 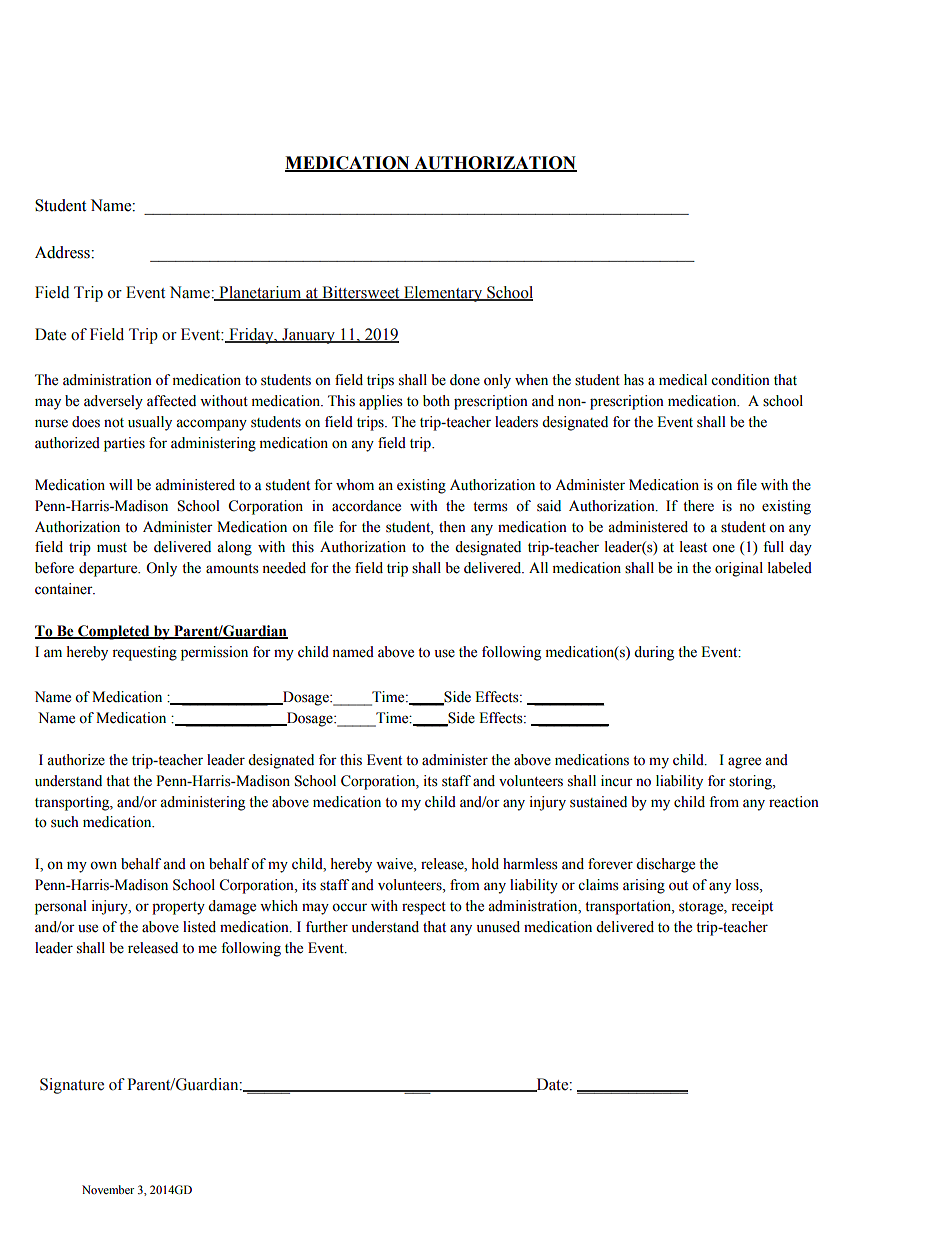 I want to click on departure, so click(x=109, y=569).
